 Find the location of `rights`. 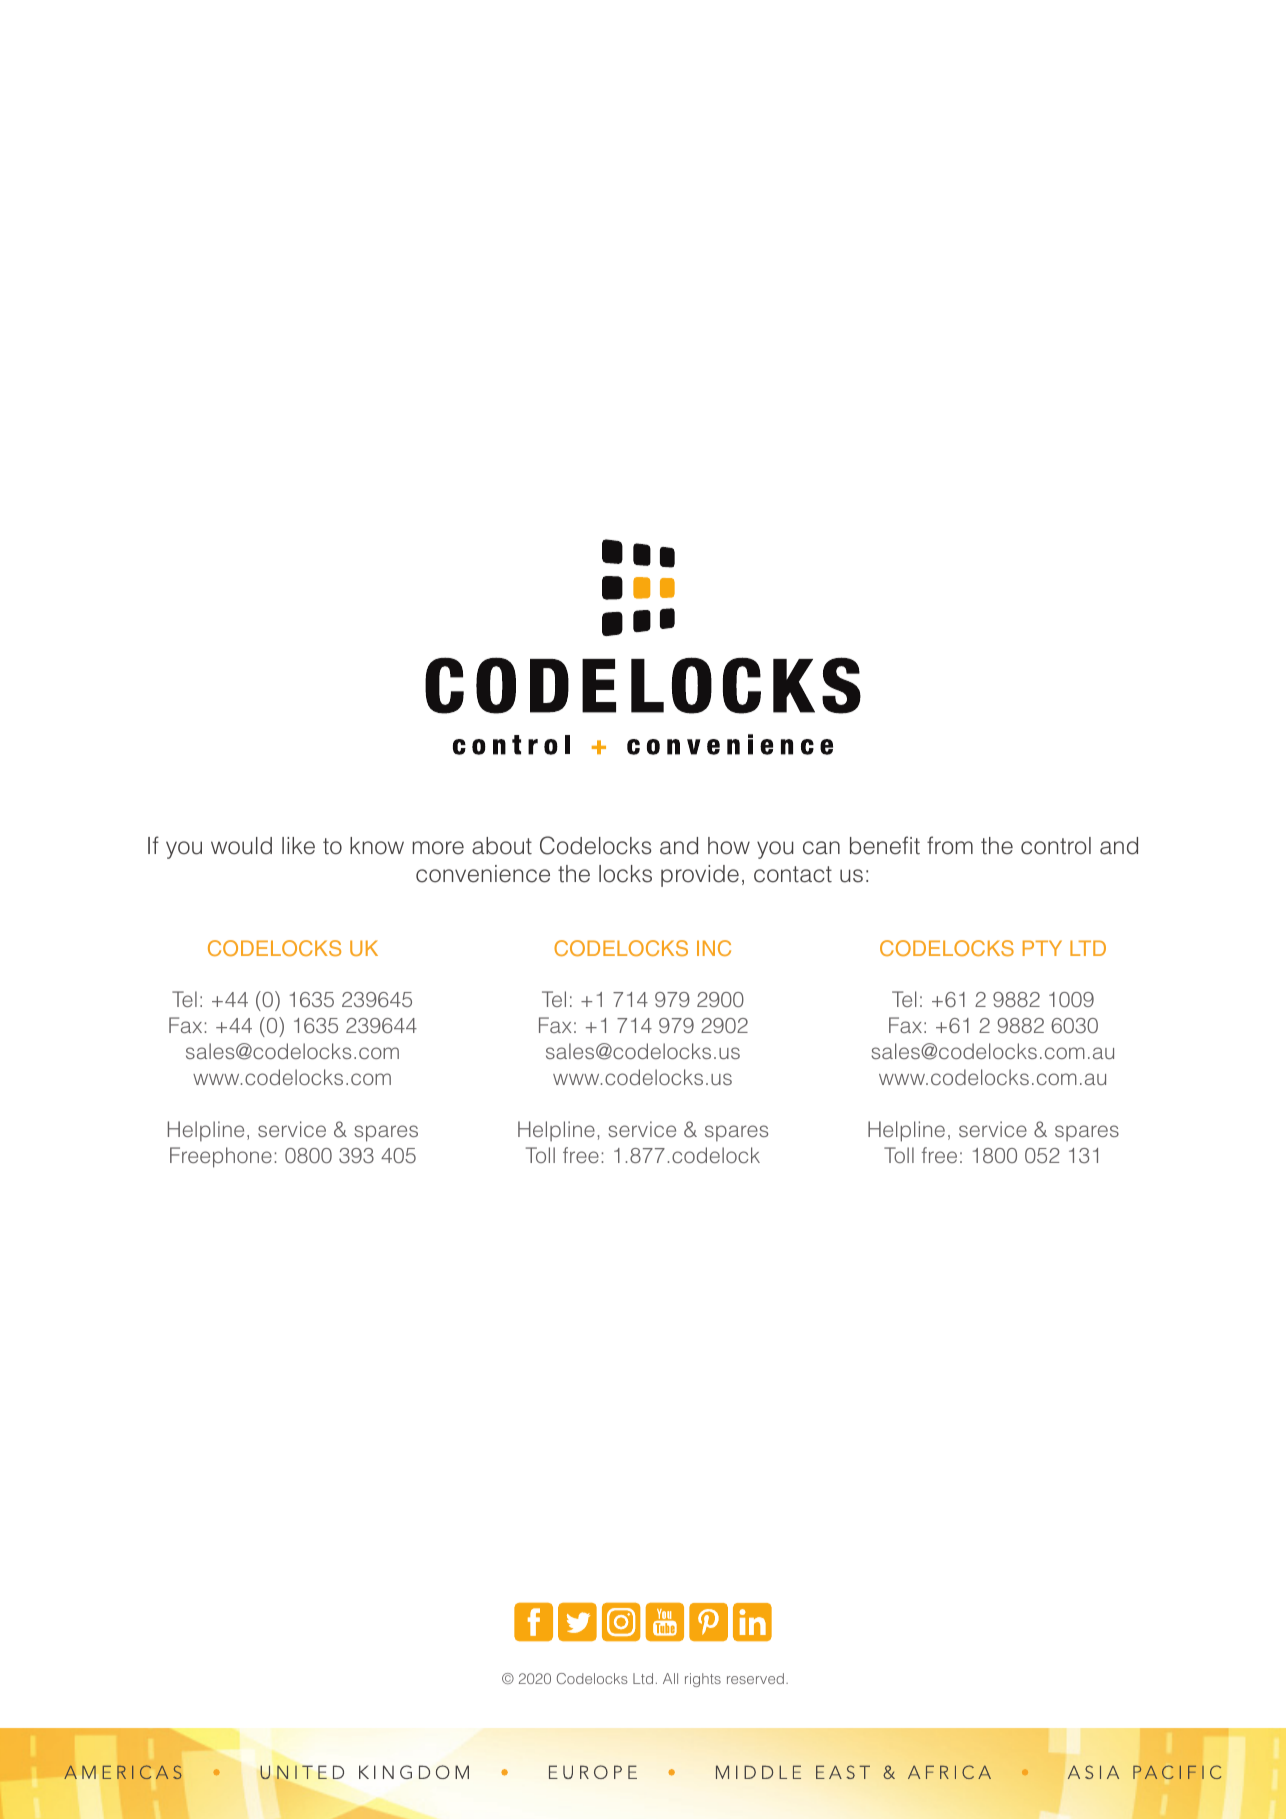

rights is located at coordinates (703, 1680).
